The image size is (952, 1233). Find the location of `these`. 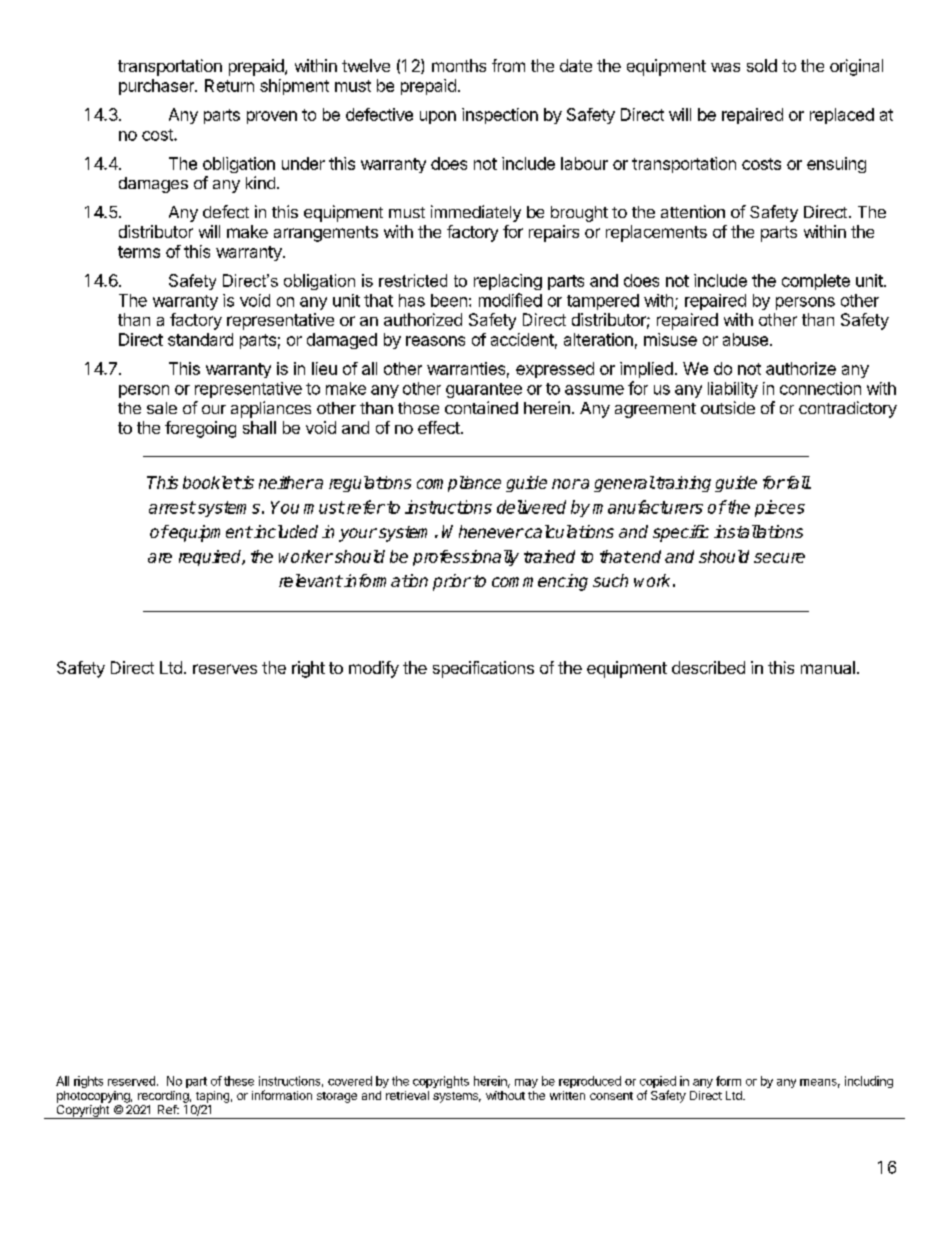

these is located at coordinates (239, 1081).
